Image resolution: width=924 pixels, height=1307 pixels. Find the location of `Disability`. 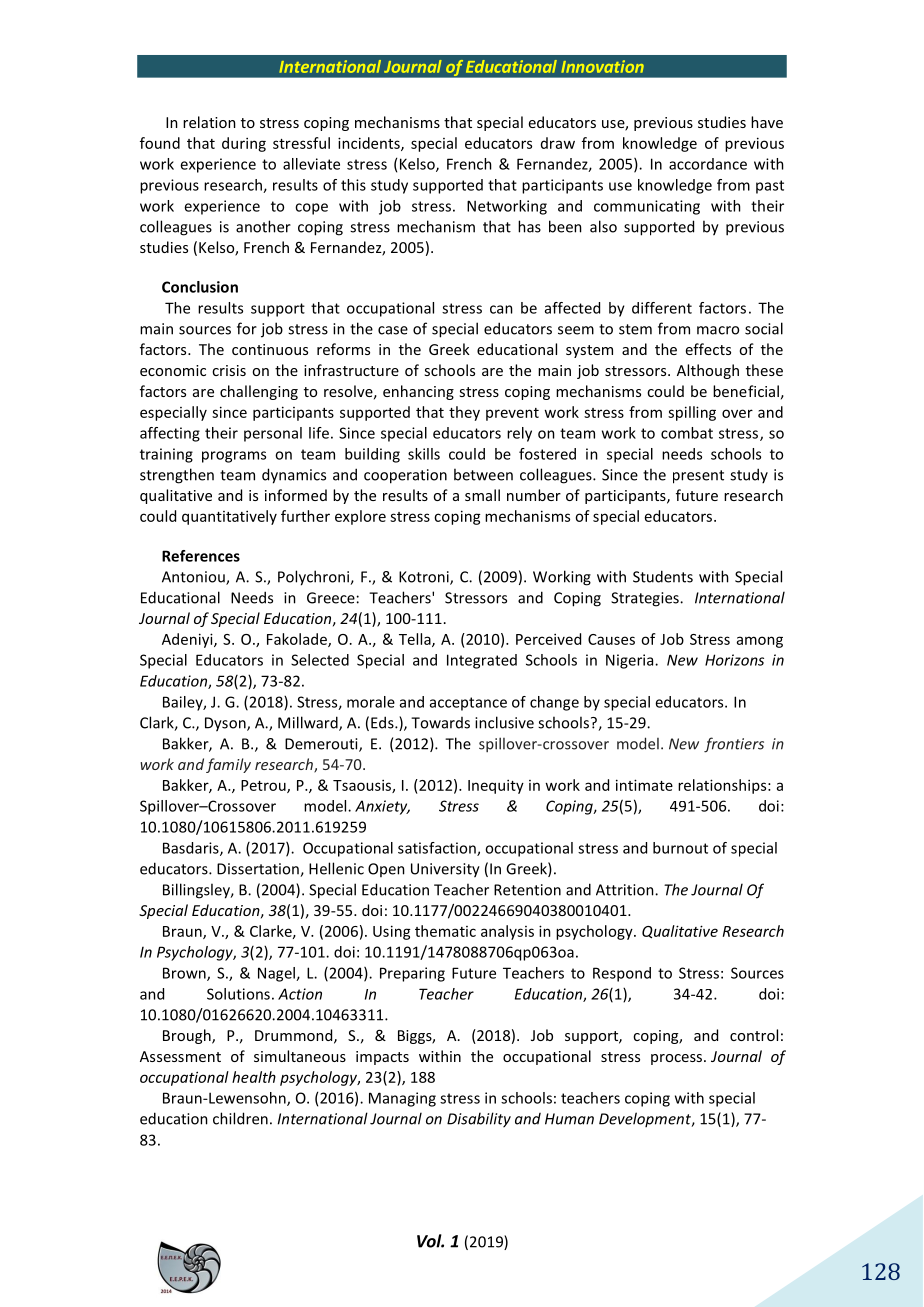

Disability is located at coordinates (479, 1120).
